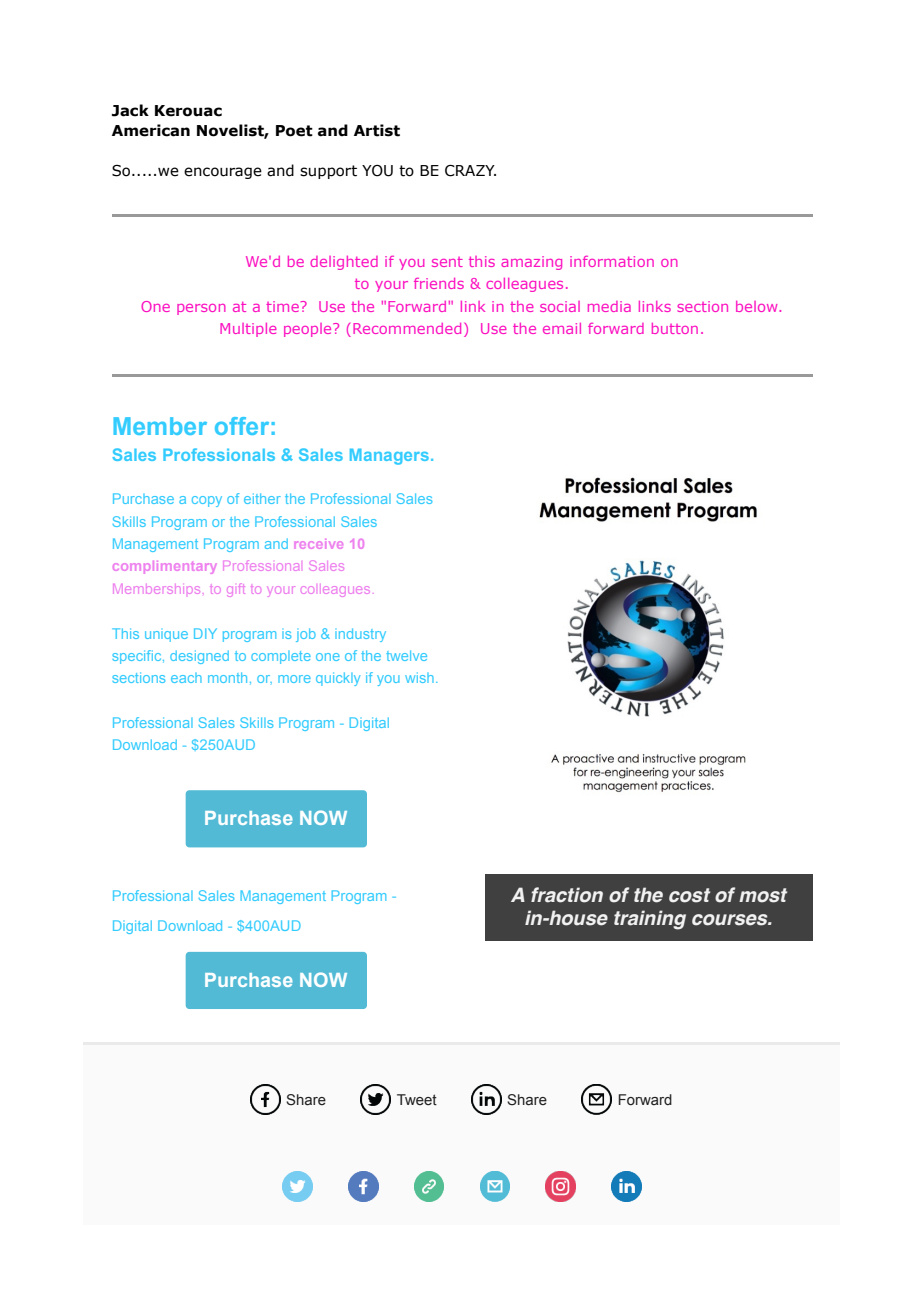  Describe the element at coordinates (417, 1100) in the document. I see `Tweet` at that location.
